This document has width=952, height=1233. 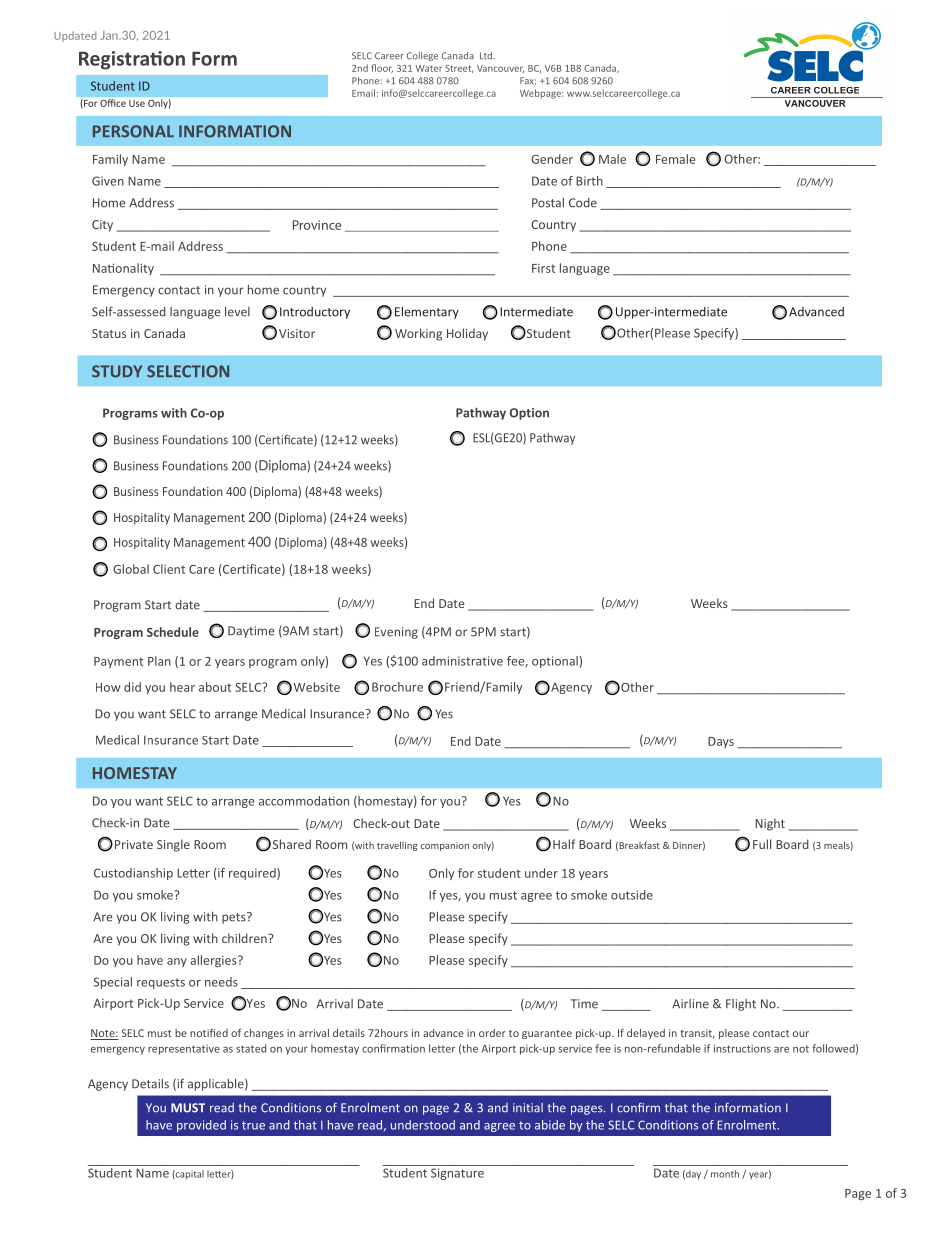 What do you see at coordinates (589, 181) in the document?
I see `Birth` at bounding box center [589, 181].
